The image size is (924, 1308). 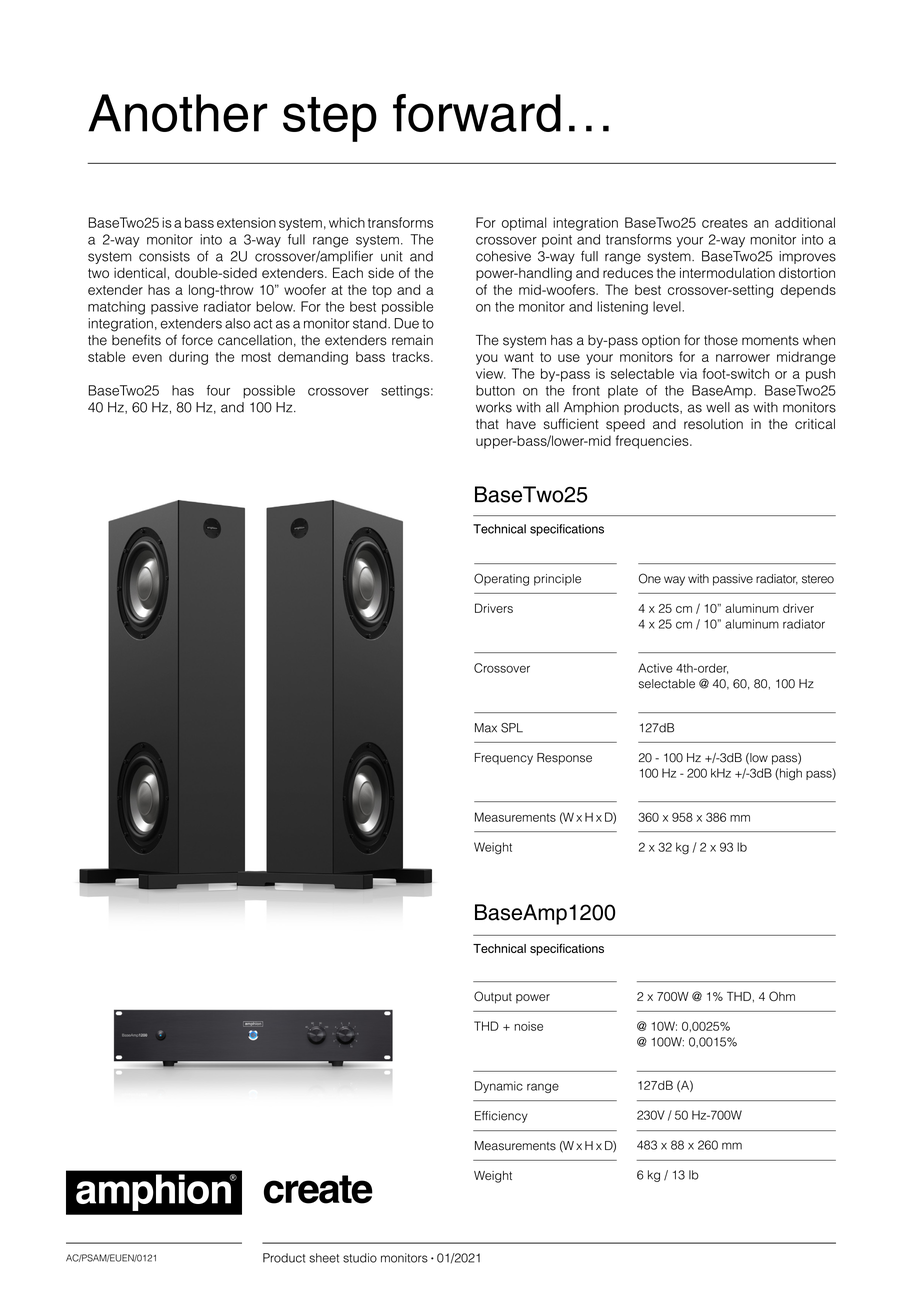 I want to click on studio, so click(x=360, y=1258).
